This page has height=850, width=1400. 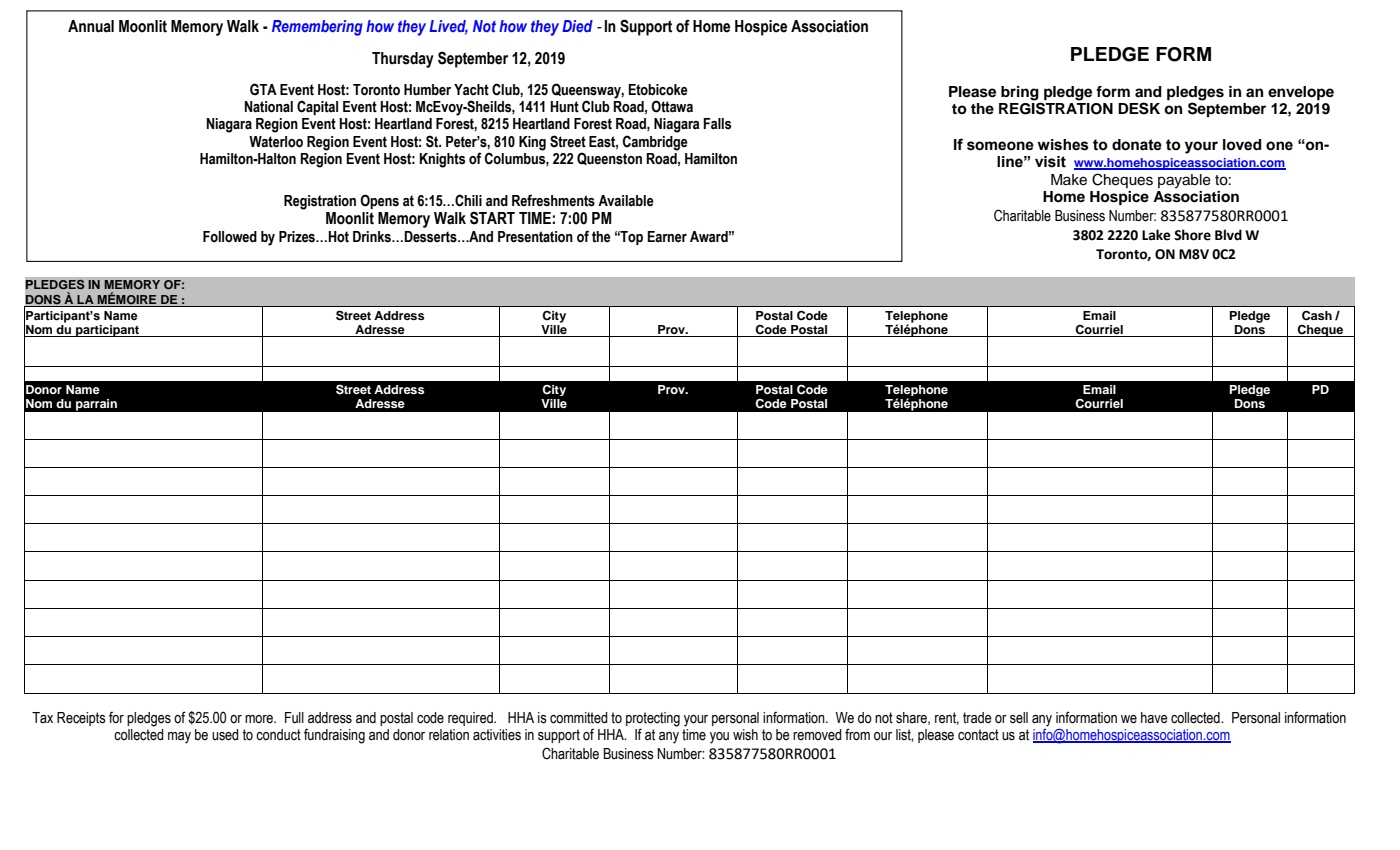 I want to click on Annual, so click(x=91, y=26).
